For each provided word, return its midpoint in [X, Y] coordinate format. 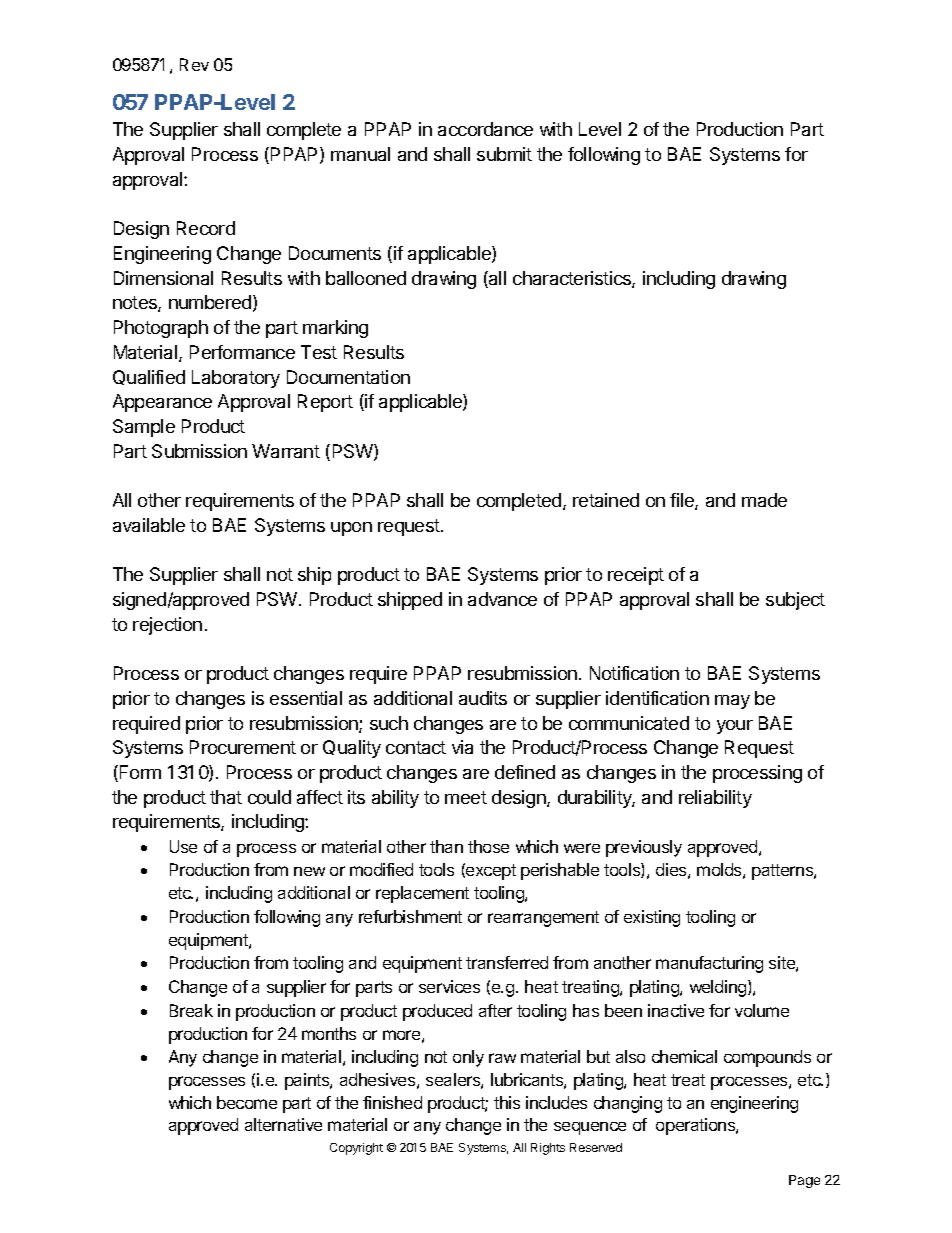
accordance [485, 129]
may [732, 702]
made [764, 500]
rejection [167, 626]
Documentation [348, 377]
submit [504, 154]
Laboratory [236, 379]
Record [206, 228]
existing [652, 918]
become [247, 1102]
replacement [422, 894]
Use [183, 846]
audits [483, 698]
